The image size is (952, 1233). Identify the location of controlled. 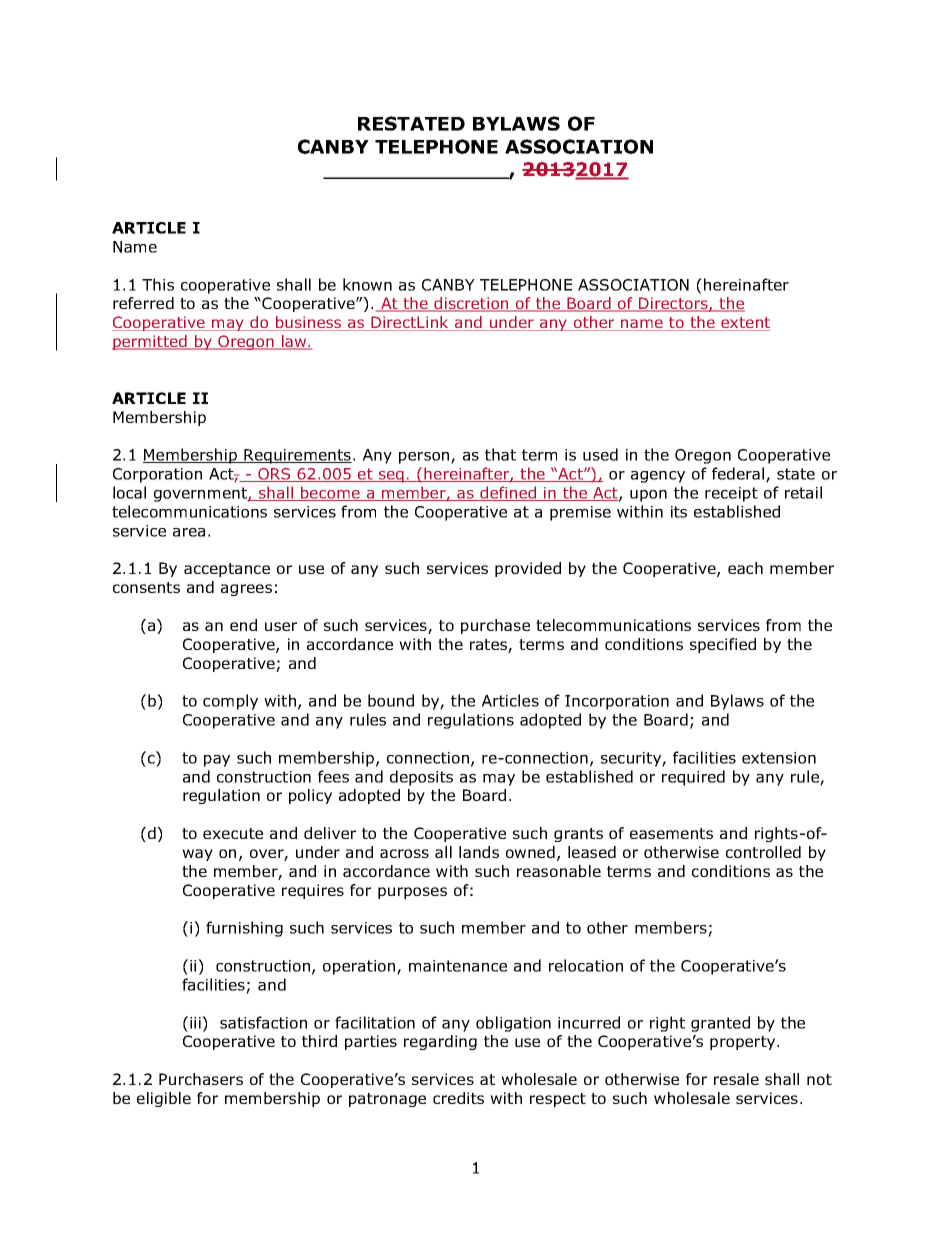
(763, 852).
